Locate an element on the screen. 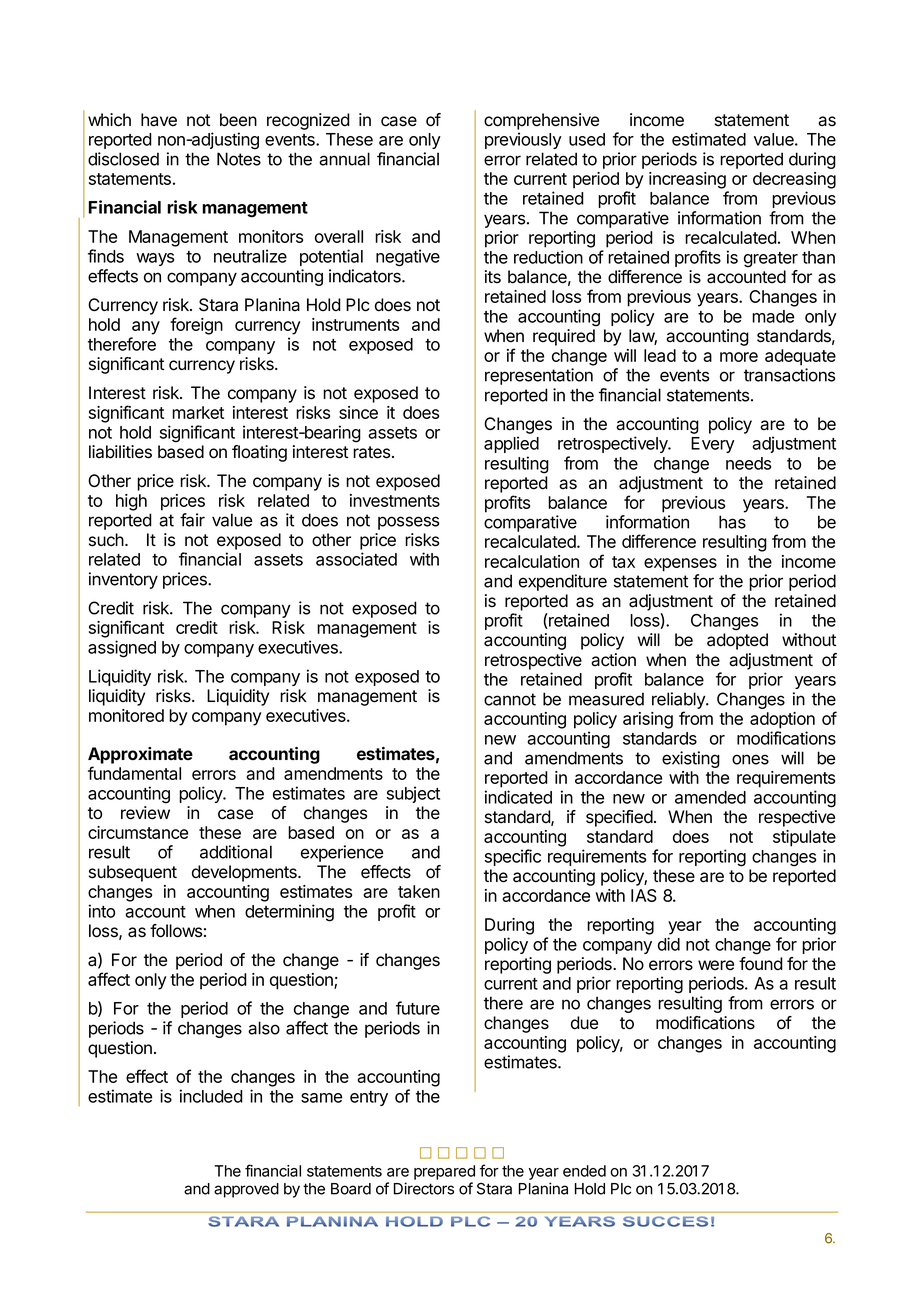 This screenshot has height=1308, width=924. increasing is located at coordinates (687, 180).
